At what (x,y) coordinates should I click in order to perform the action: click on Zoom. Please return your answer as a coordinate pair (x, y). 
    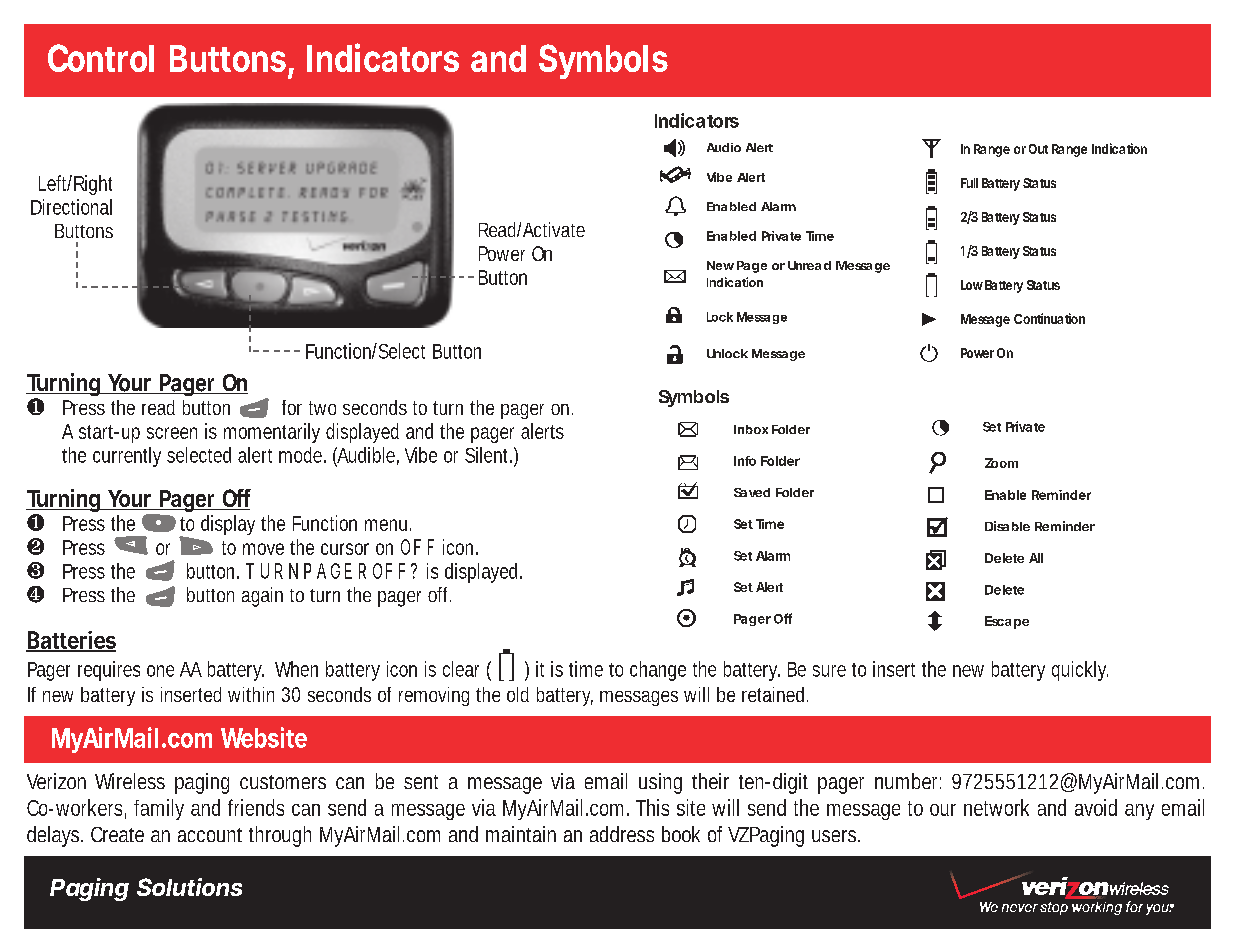
    Looking at the image, I should click on (1001, 463).
